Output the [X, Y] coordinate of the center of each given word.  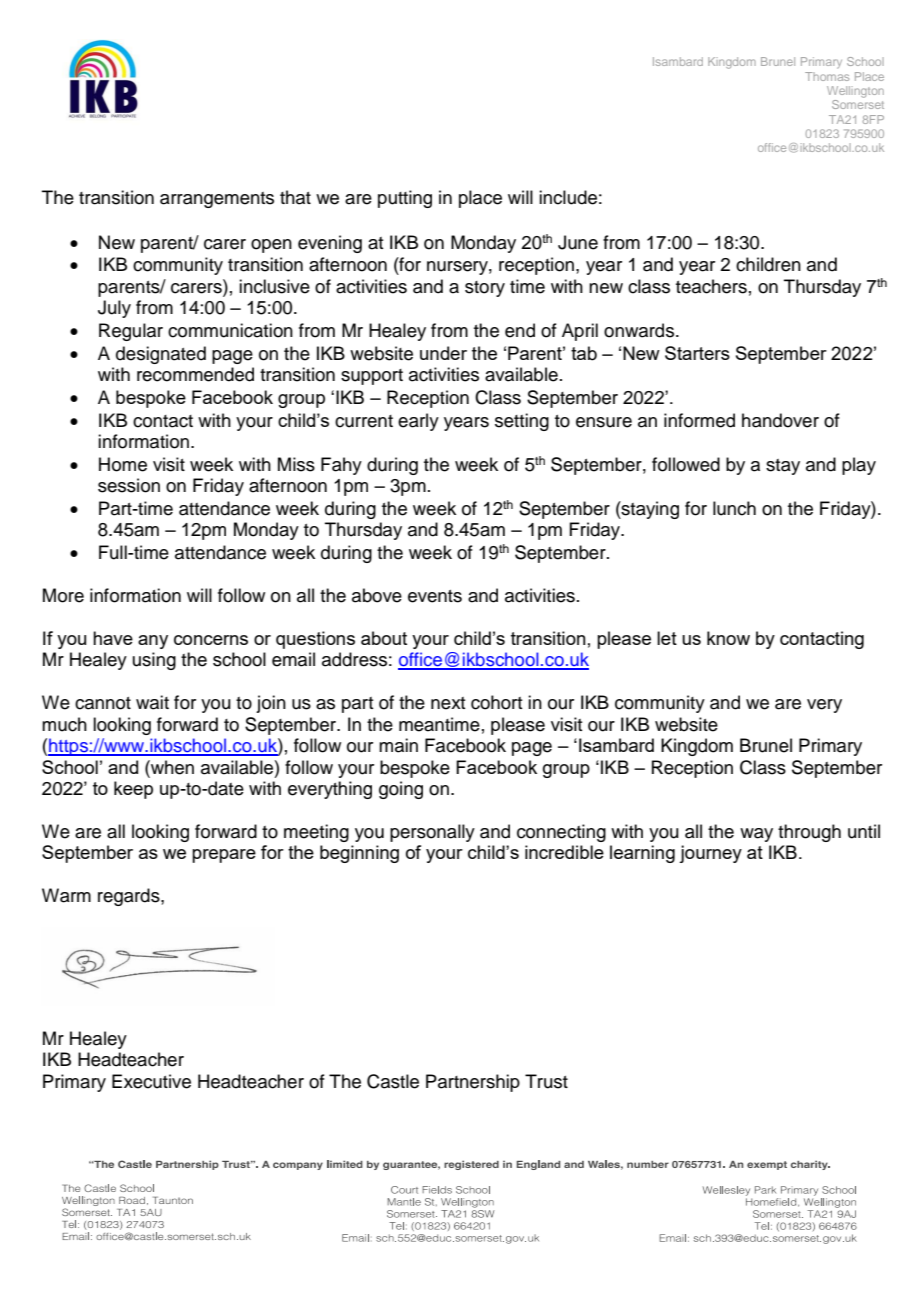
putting [405, 199]
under [443, 353]
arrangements [217, 200]
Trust [546, 1081]
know [728, 638]
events [435, 596]
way [756, 835]
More [63, 595]
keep [133, 790]
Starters [697, 353]
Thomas [827, 76]
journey [710, 854]
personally [432, 833]
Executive [151, 1081]
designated [161, 355]
